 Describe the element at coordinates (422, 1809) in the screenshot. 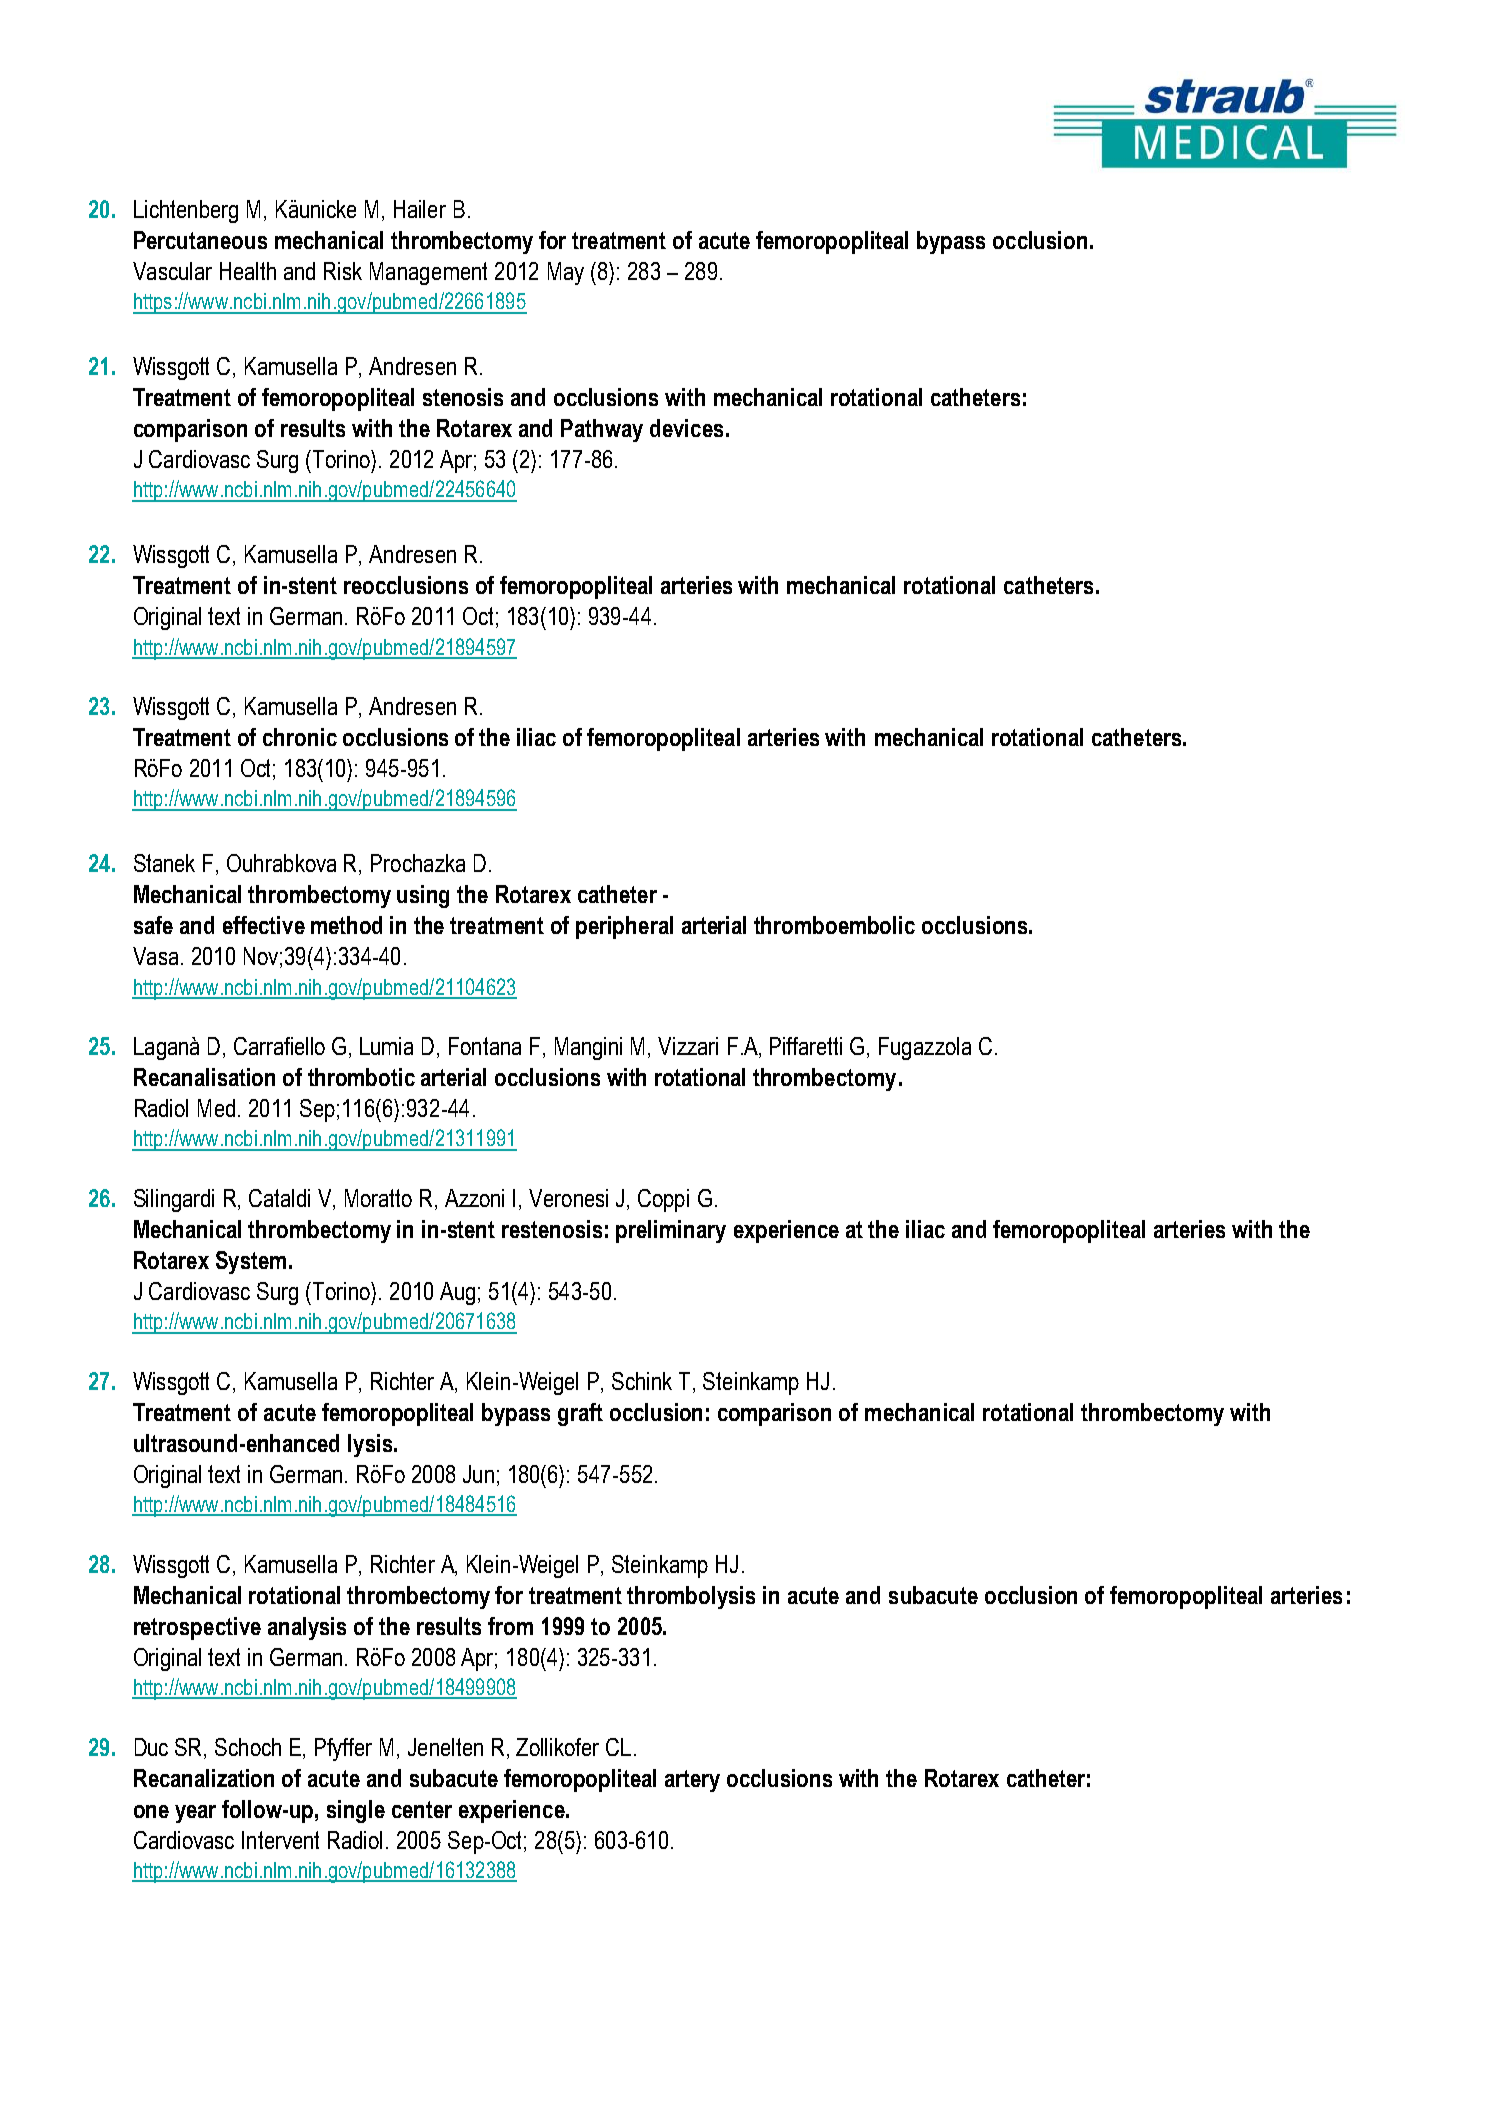

I see `center` at that location.
